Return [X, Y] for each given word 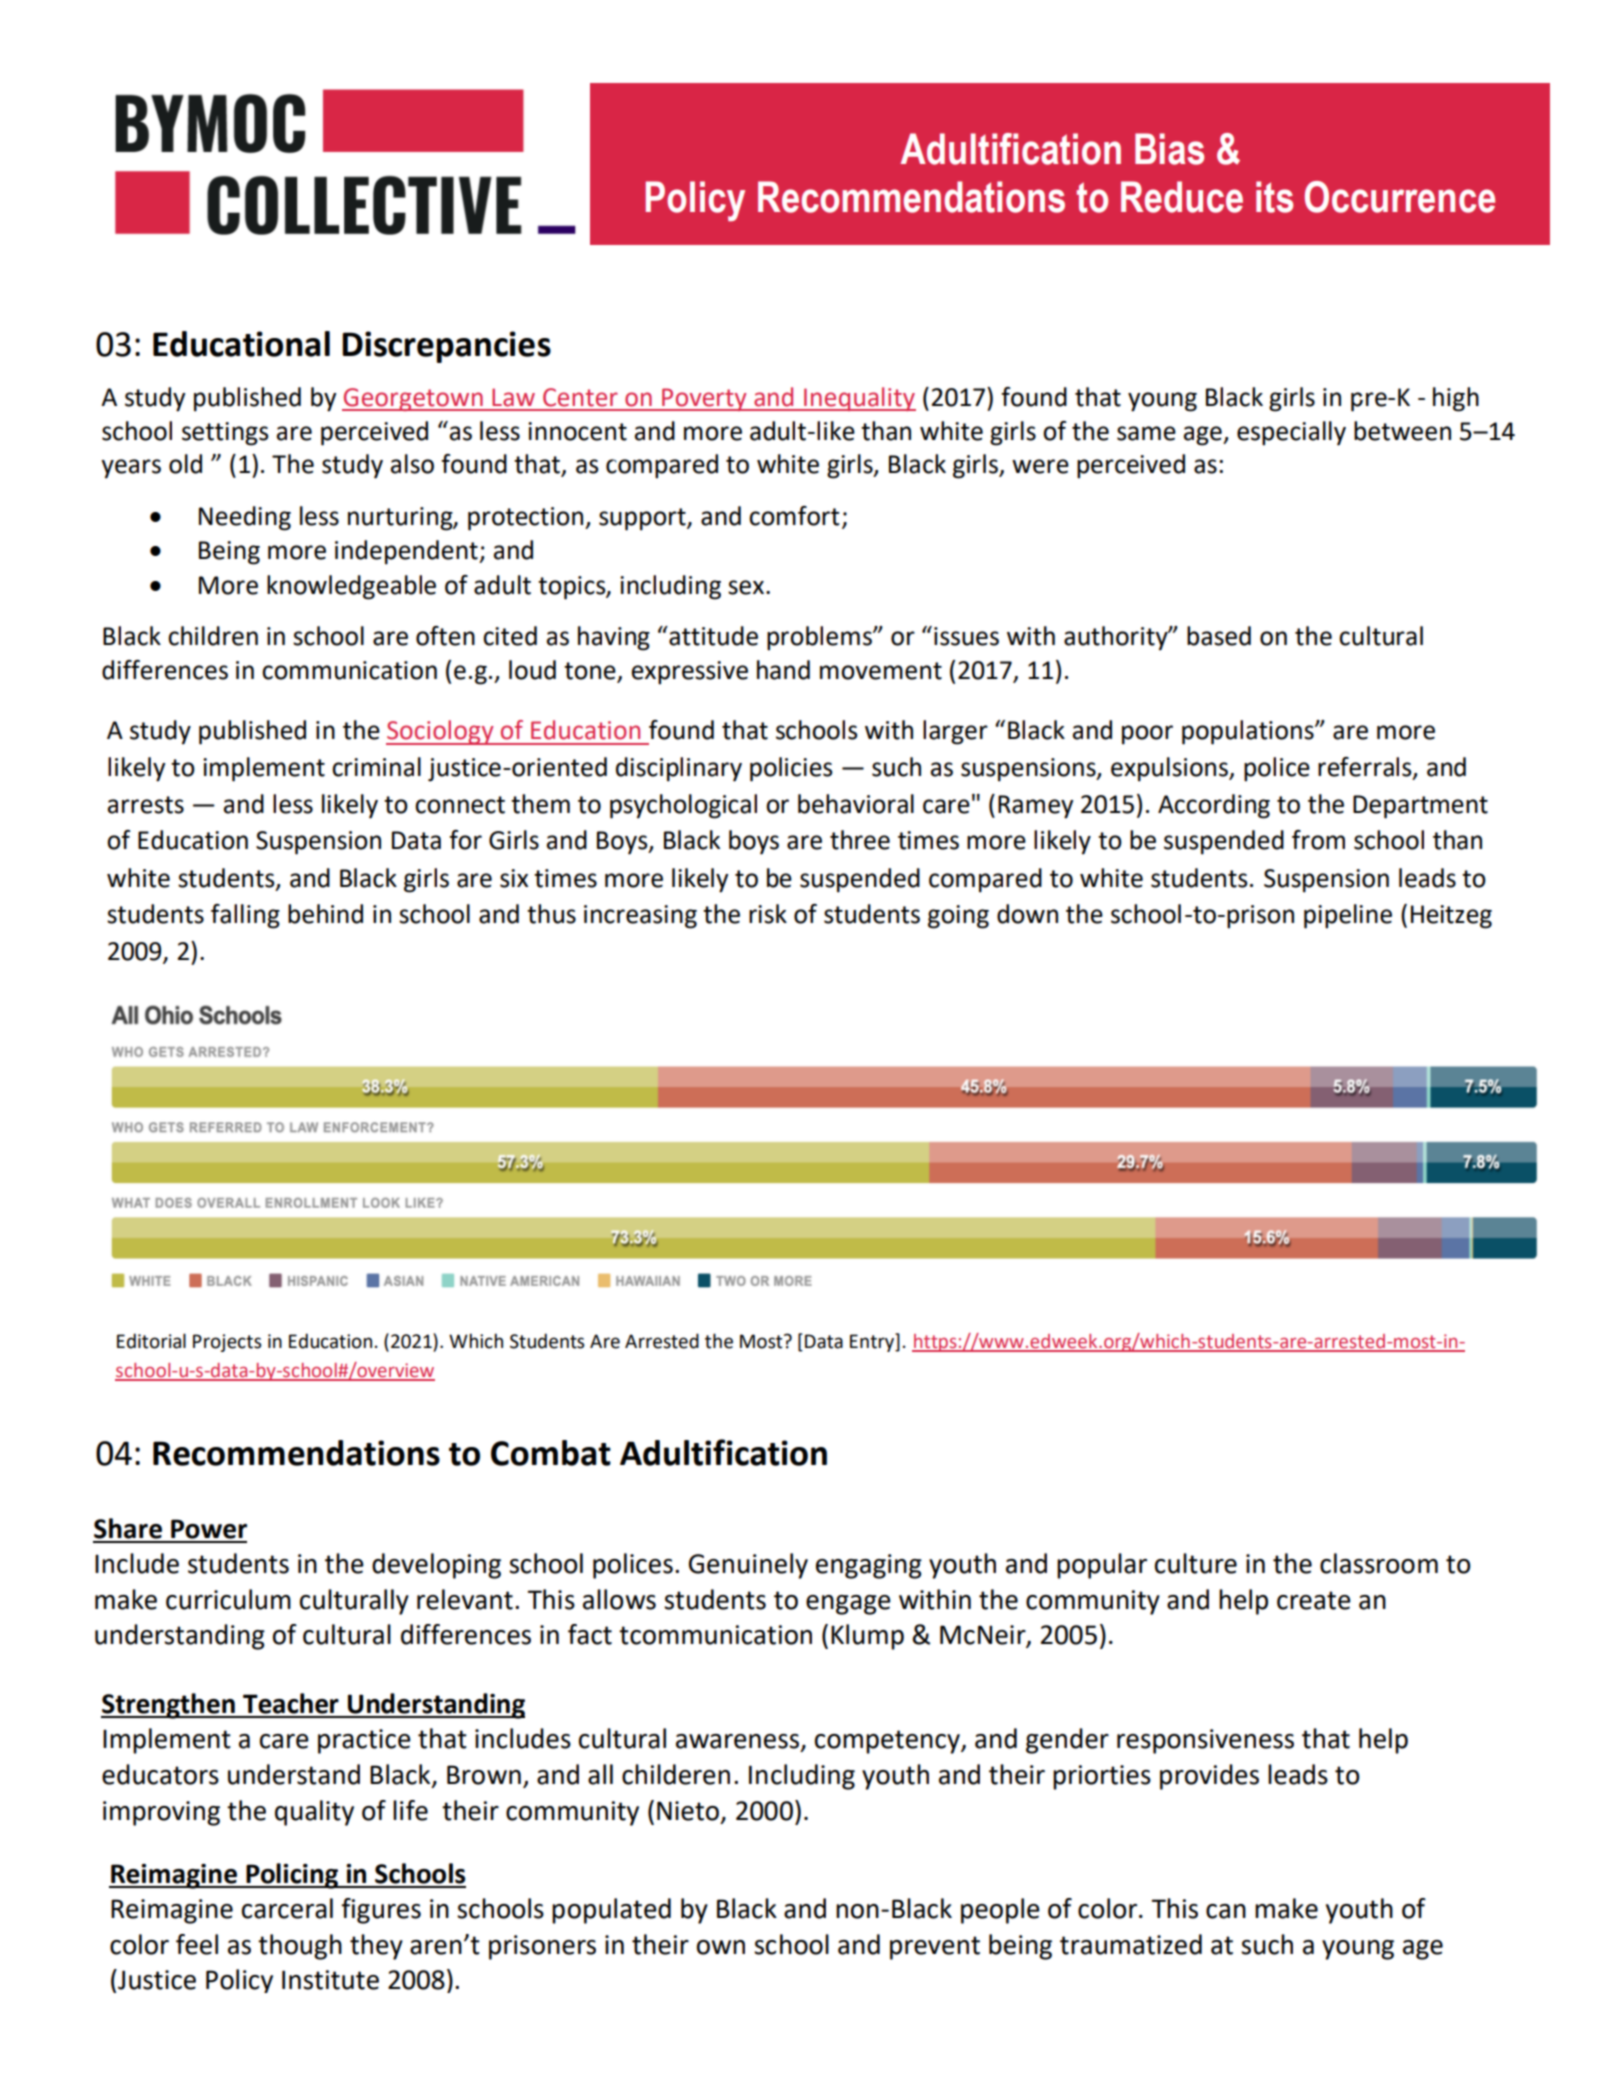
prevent [935, 1948]
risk [768, 914]
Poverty [704, 399]
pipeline [1348, 916]
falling [245, 916]
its [1274, 197]
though [300, 1947]
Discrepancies [446, 347]
